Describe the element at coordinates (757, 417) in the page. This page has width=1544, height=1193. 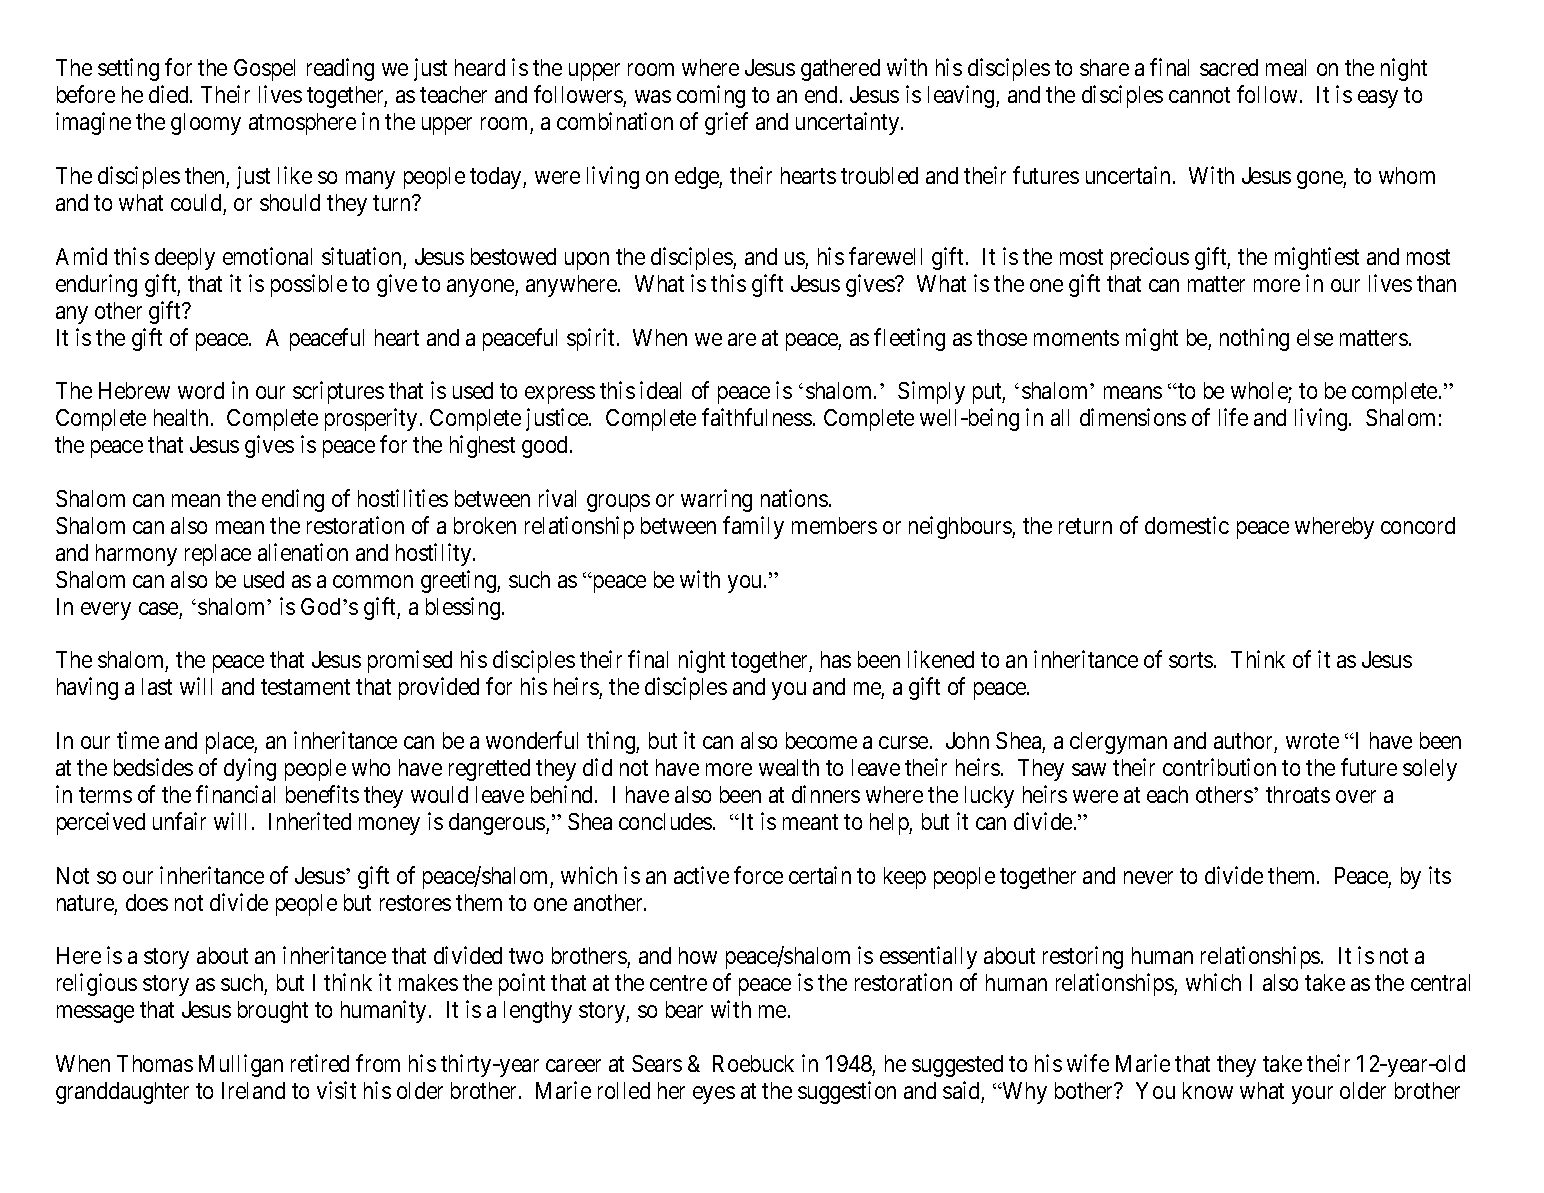
I see `faithfulness` at that location.
